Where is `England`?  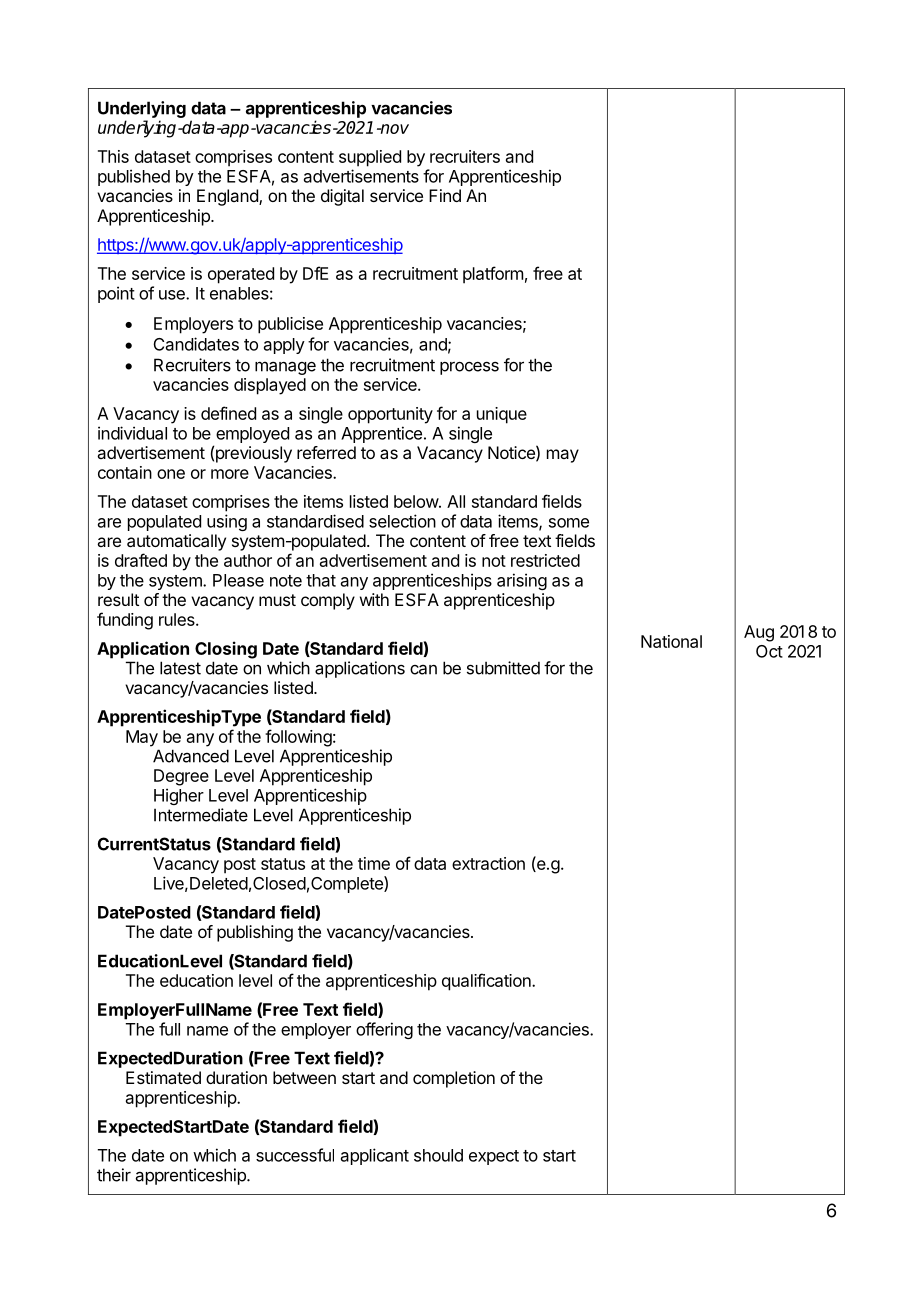 England is located at coordinates (228, 197).
